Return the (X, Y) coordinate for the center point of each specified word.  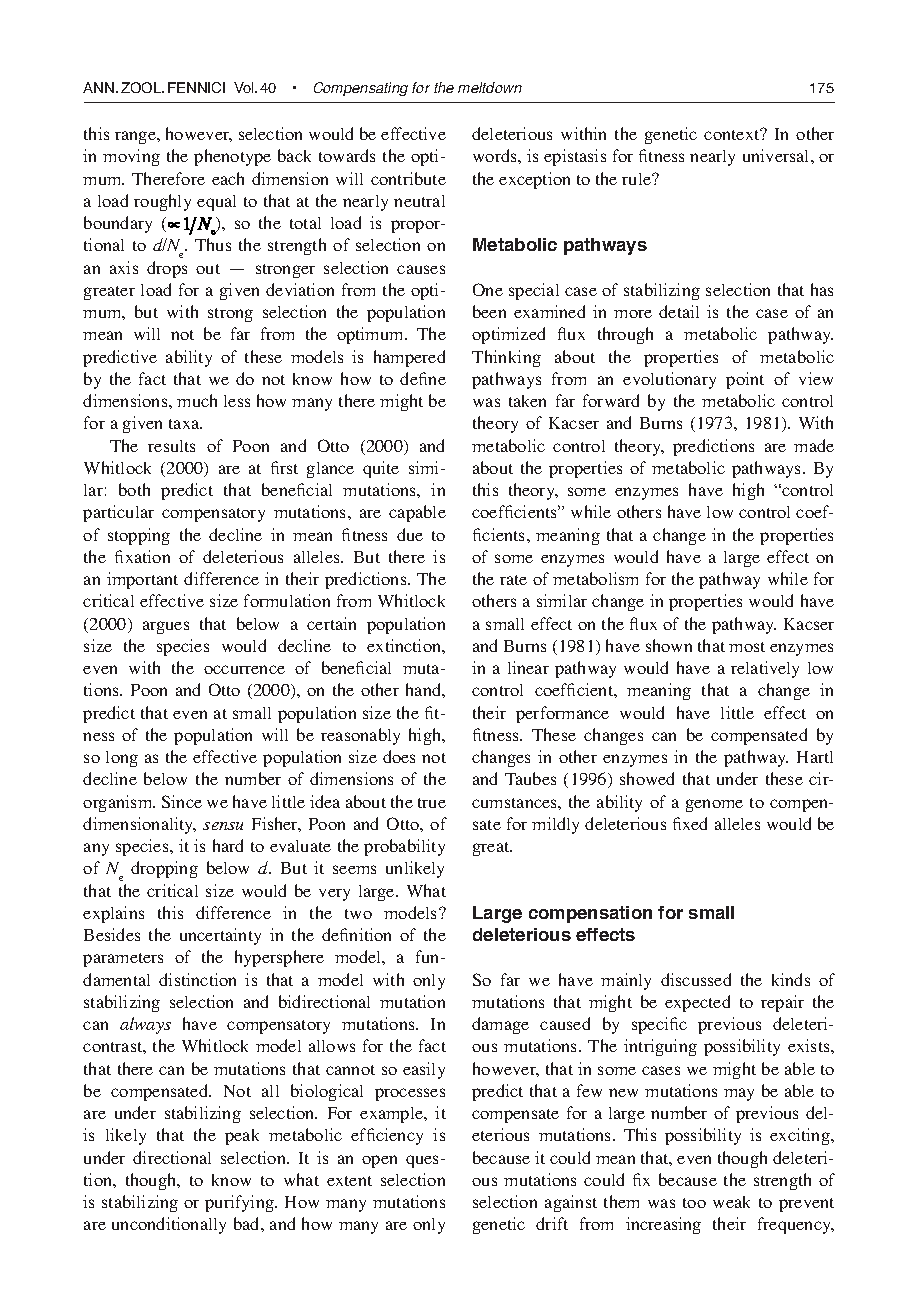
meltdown (490, 87)
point (745, 380)
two (358, 914)
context (733, 134)
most (747, 647)
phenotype (232, 157)
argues (166, 627)
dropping (164, 869)
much (197, 400)
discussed (696, 979)
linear (528, 667)
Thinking (506, 358)
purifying (240, 1203)
